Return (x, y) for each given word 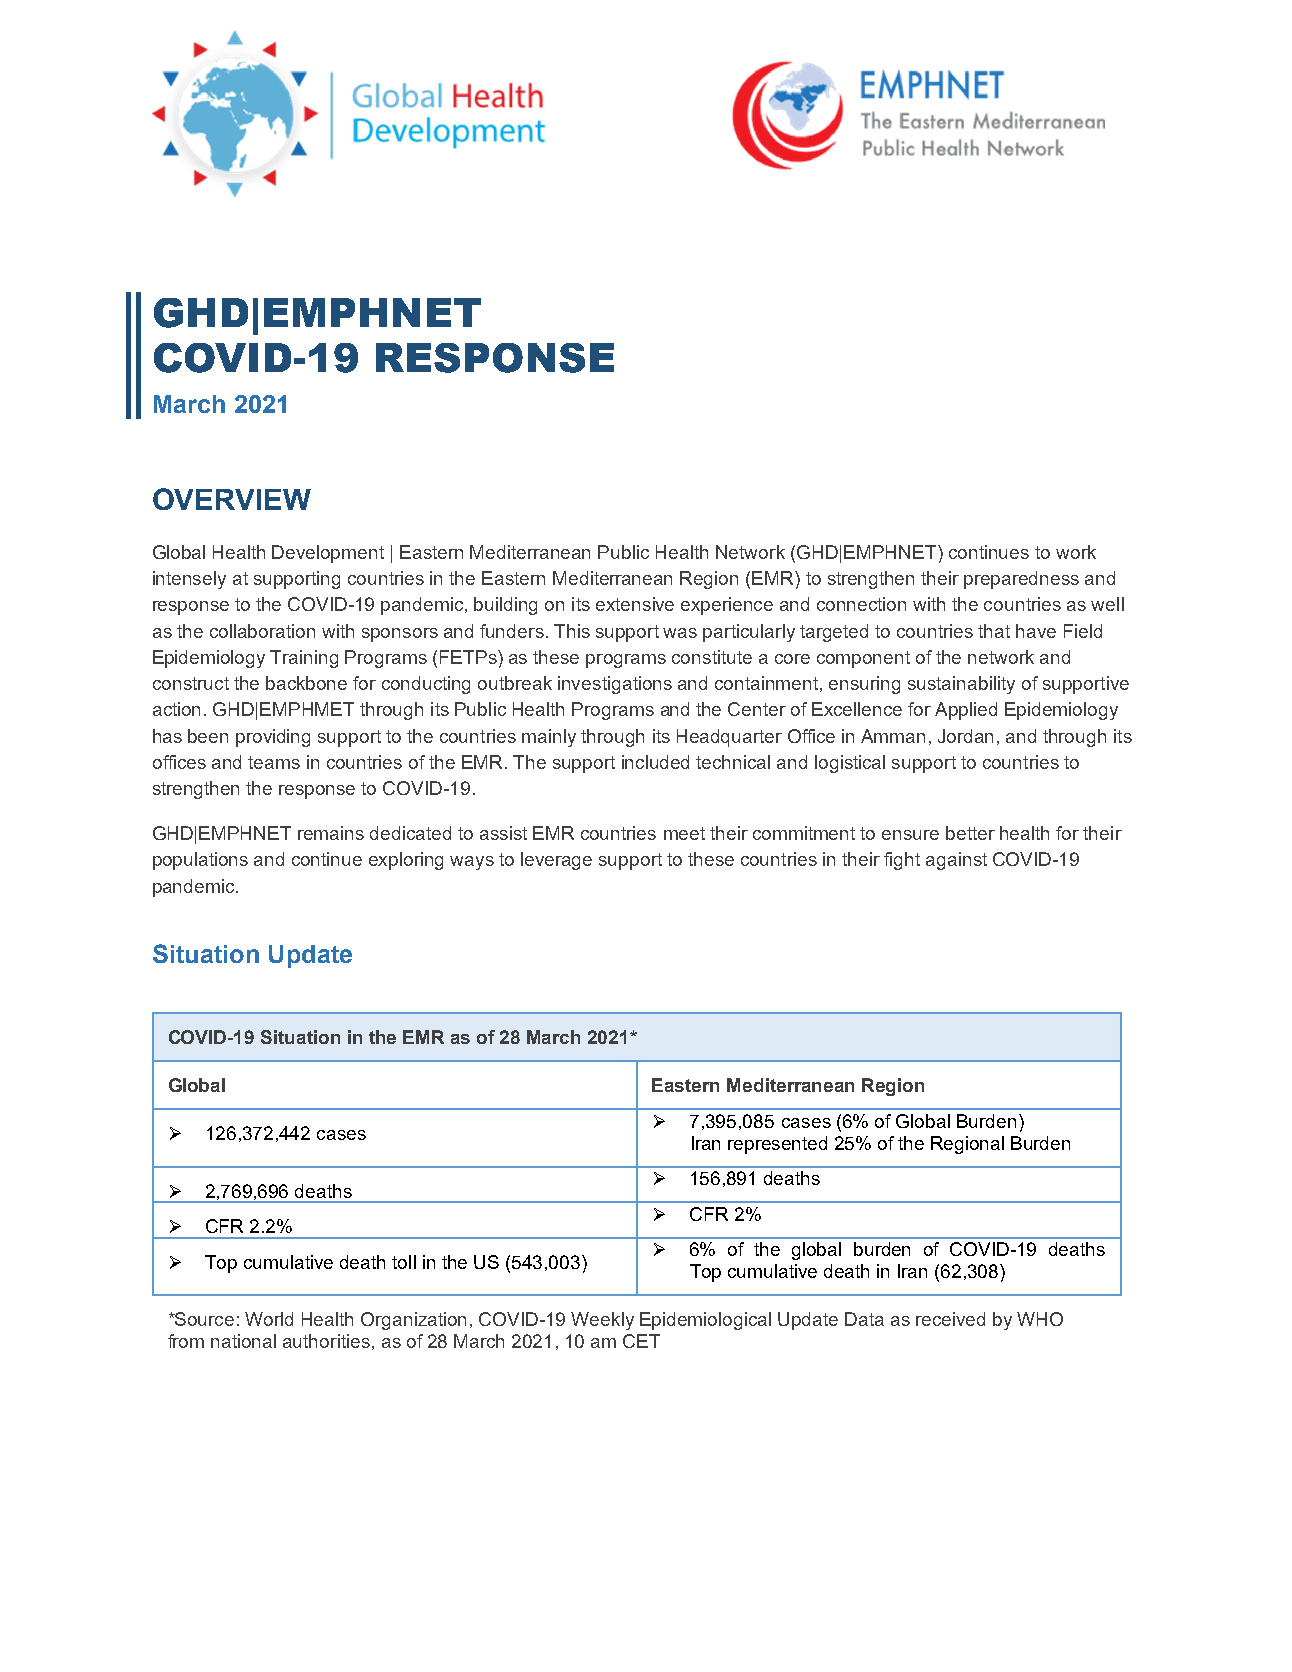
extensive (635, 604)
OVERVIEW (232, 499)
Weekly (602, 1321)
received (950, 1319)
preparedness (1021, 580)
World (269, 1319)
